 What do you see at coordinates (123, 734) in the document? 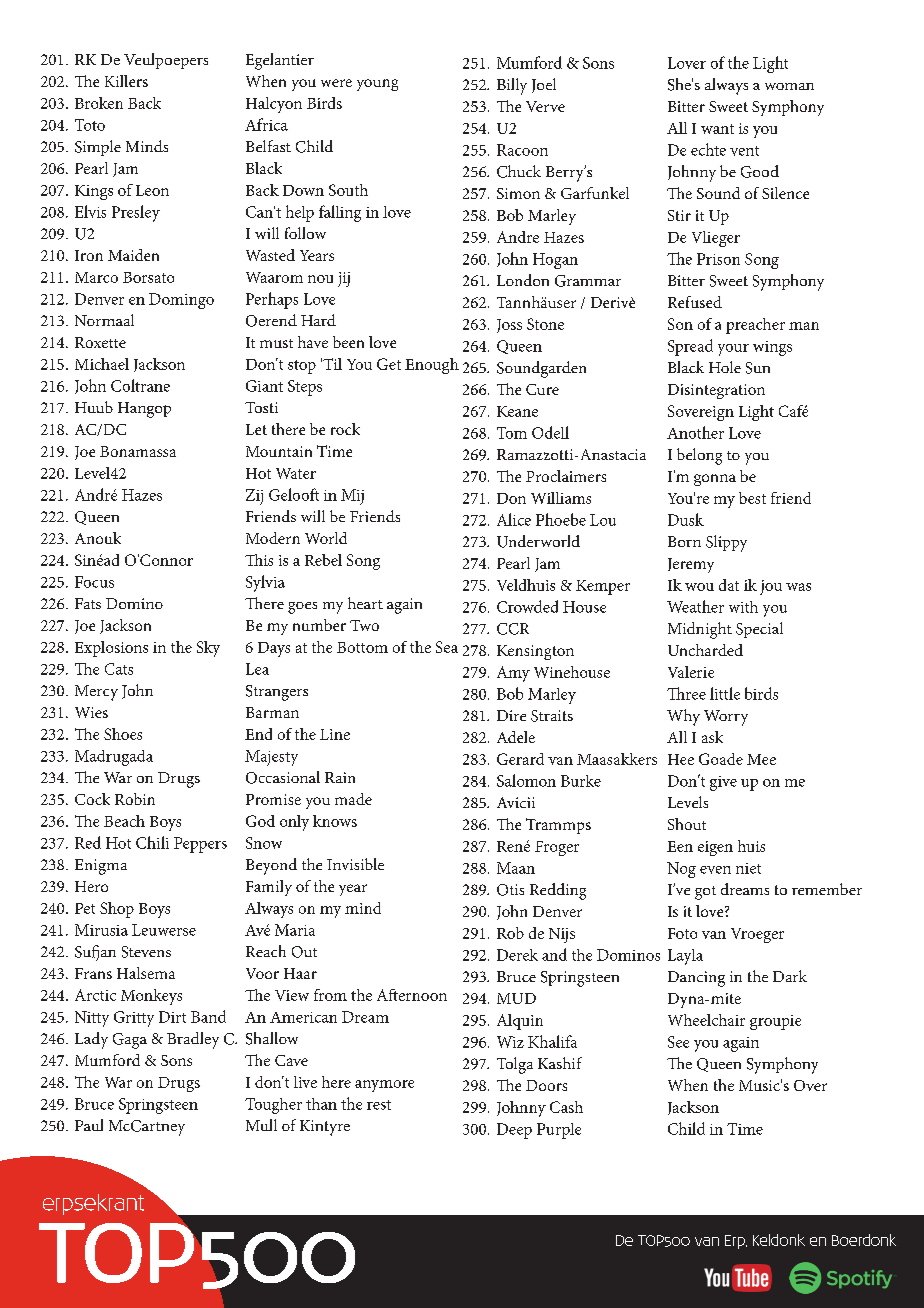
I see `Shoes` at bounding box center [123, 734].
